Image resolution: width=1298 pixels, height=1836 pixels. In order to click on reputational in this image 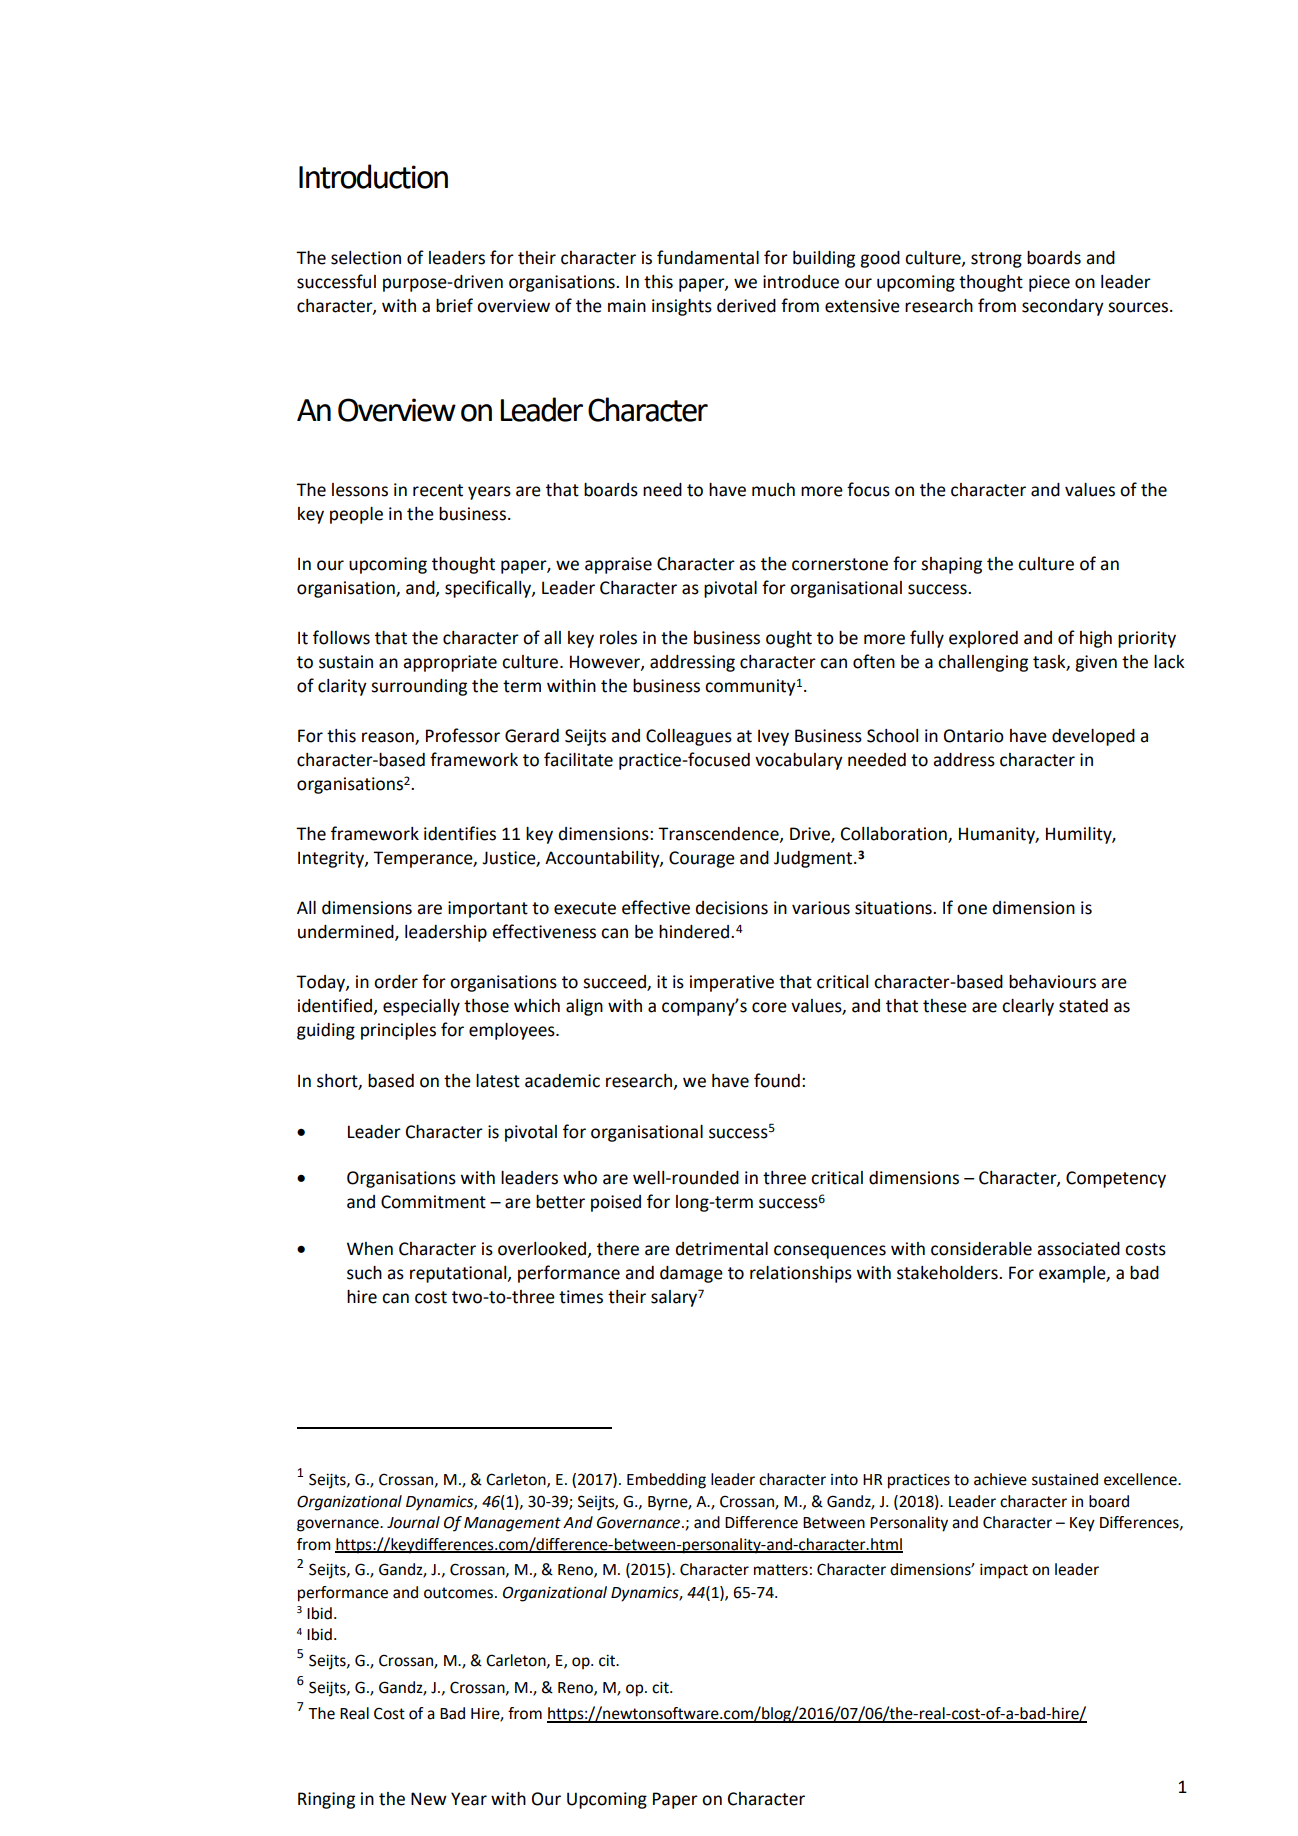, I will do `click(459, 1274)`.
